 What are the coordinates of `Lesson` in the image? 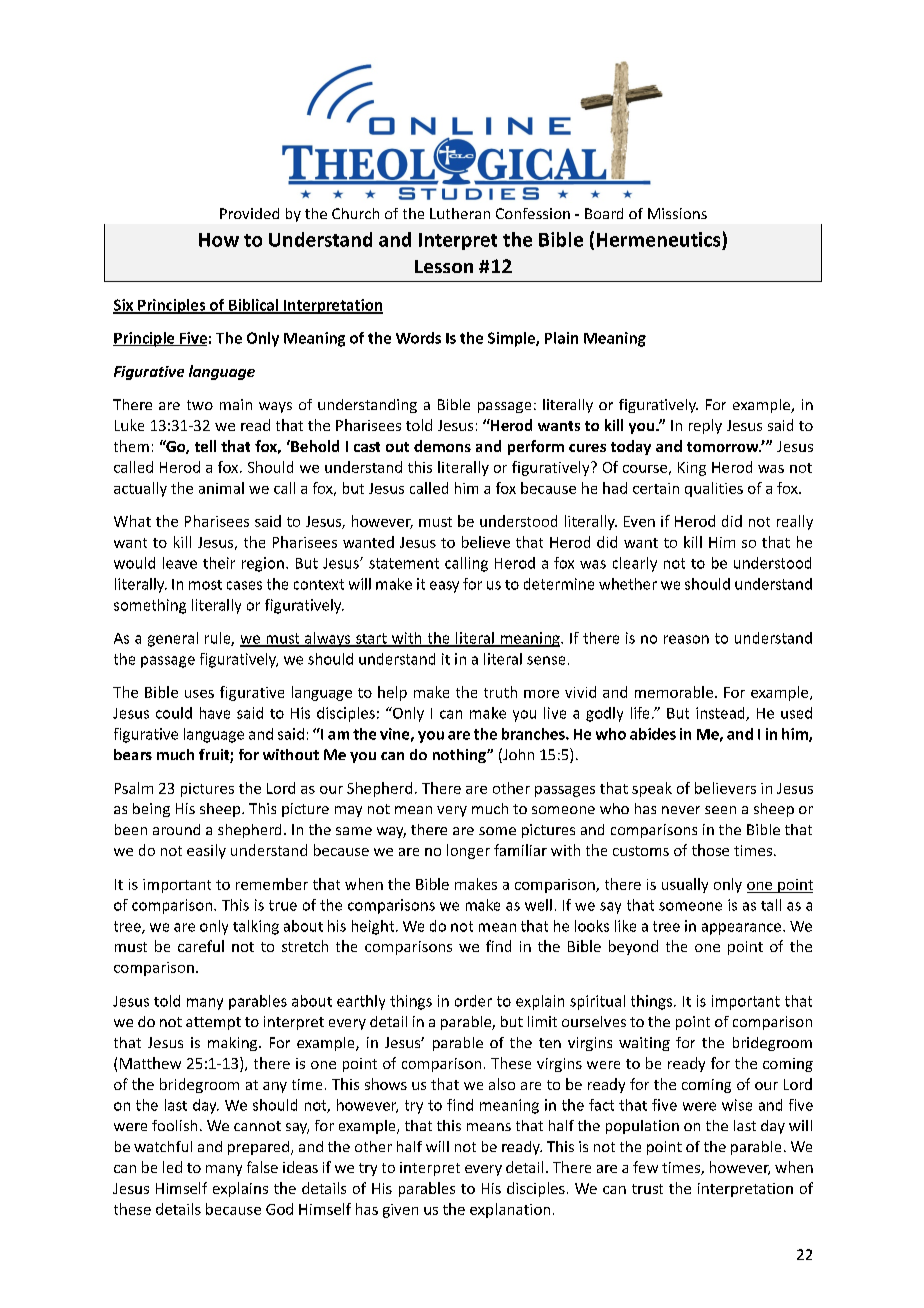 It's located at (444, 266).
